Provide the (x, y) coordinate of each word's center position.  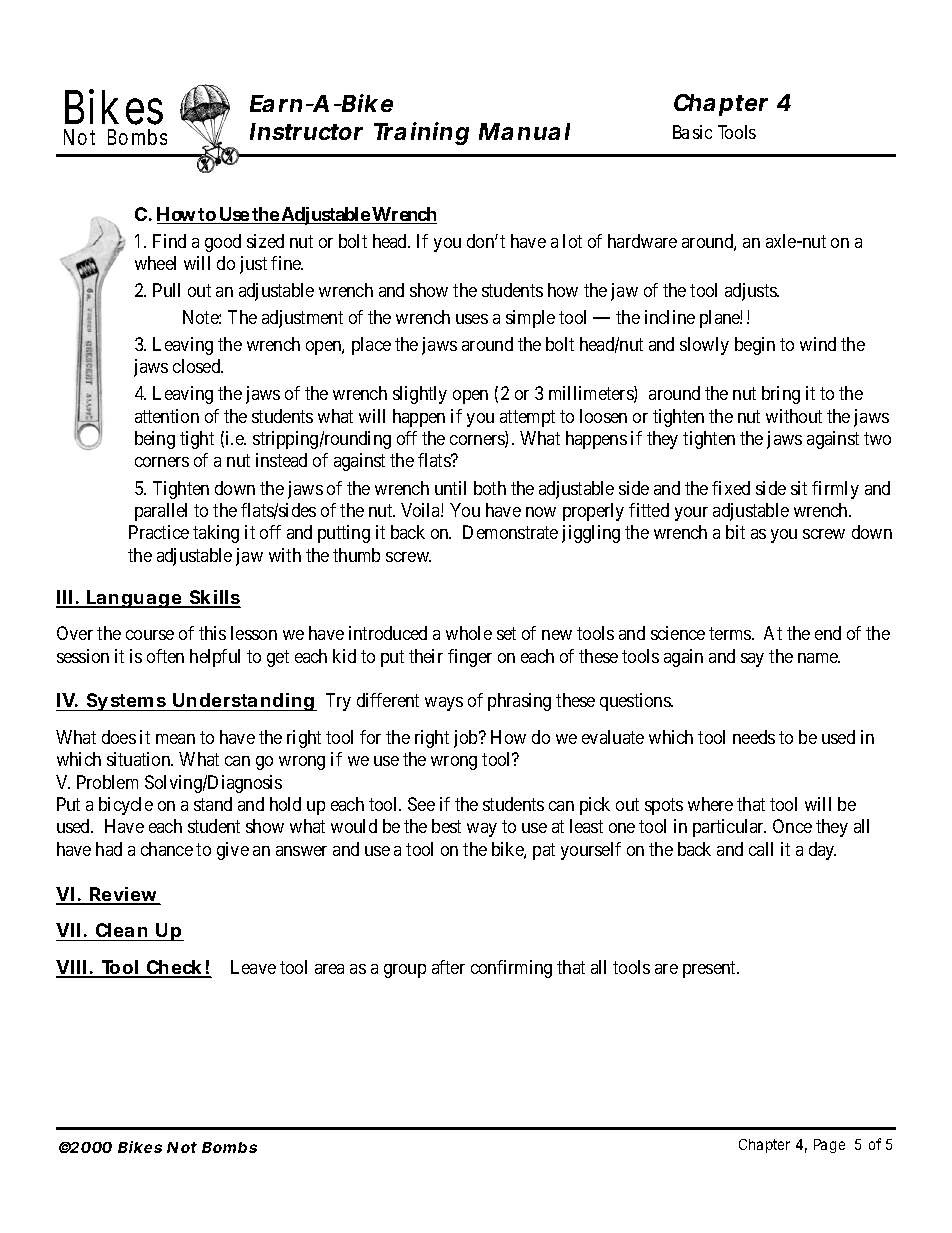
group (405, 971)
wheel (155, 263)
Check (175, 968)
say (752, 660)
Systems (127, 702)
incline (670, 317)
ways (444, 704)
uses (472, 319)
